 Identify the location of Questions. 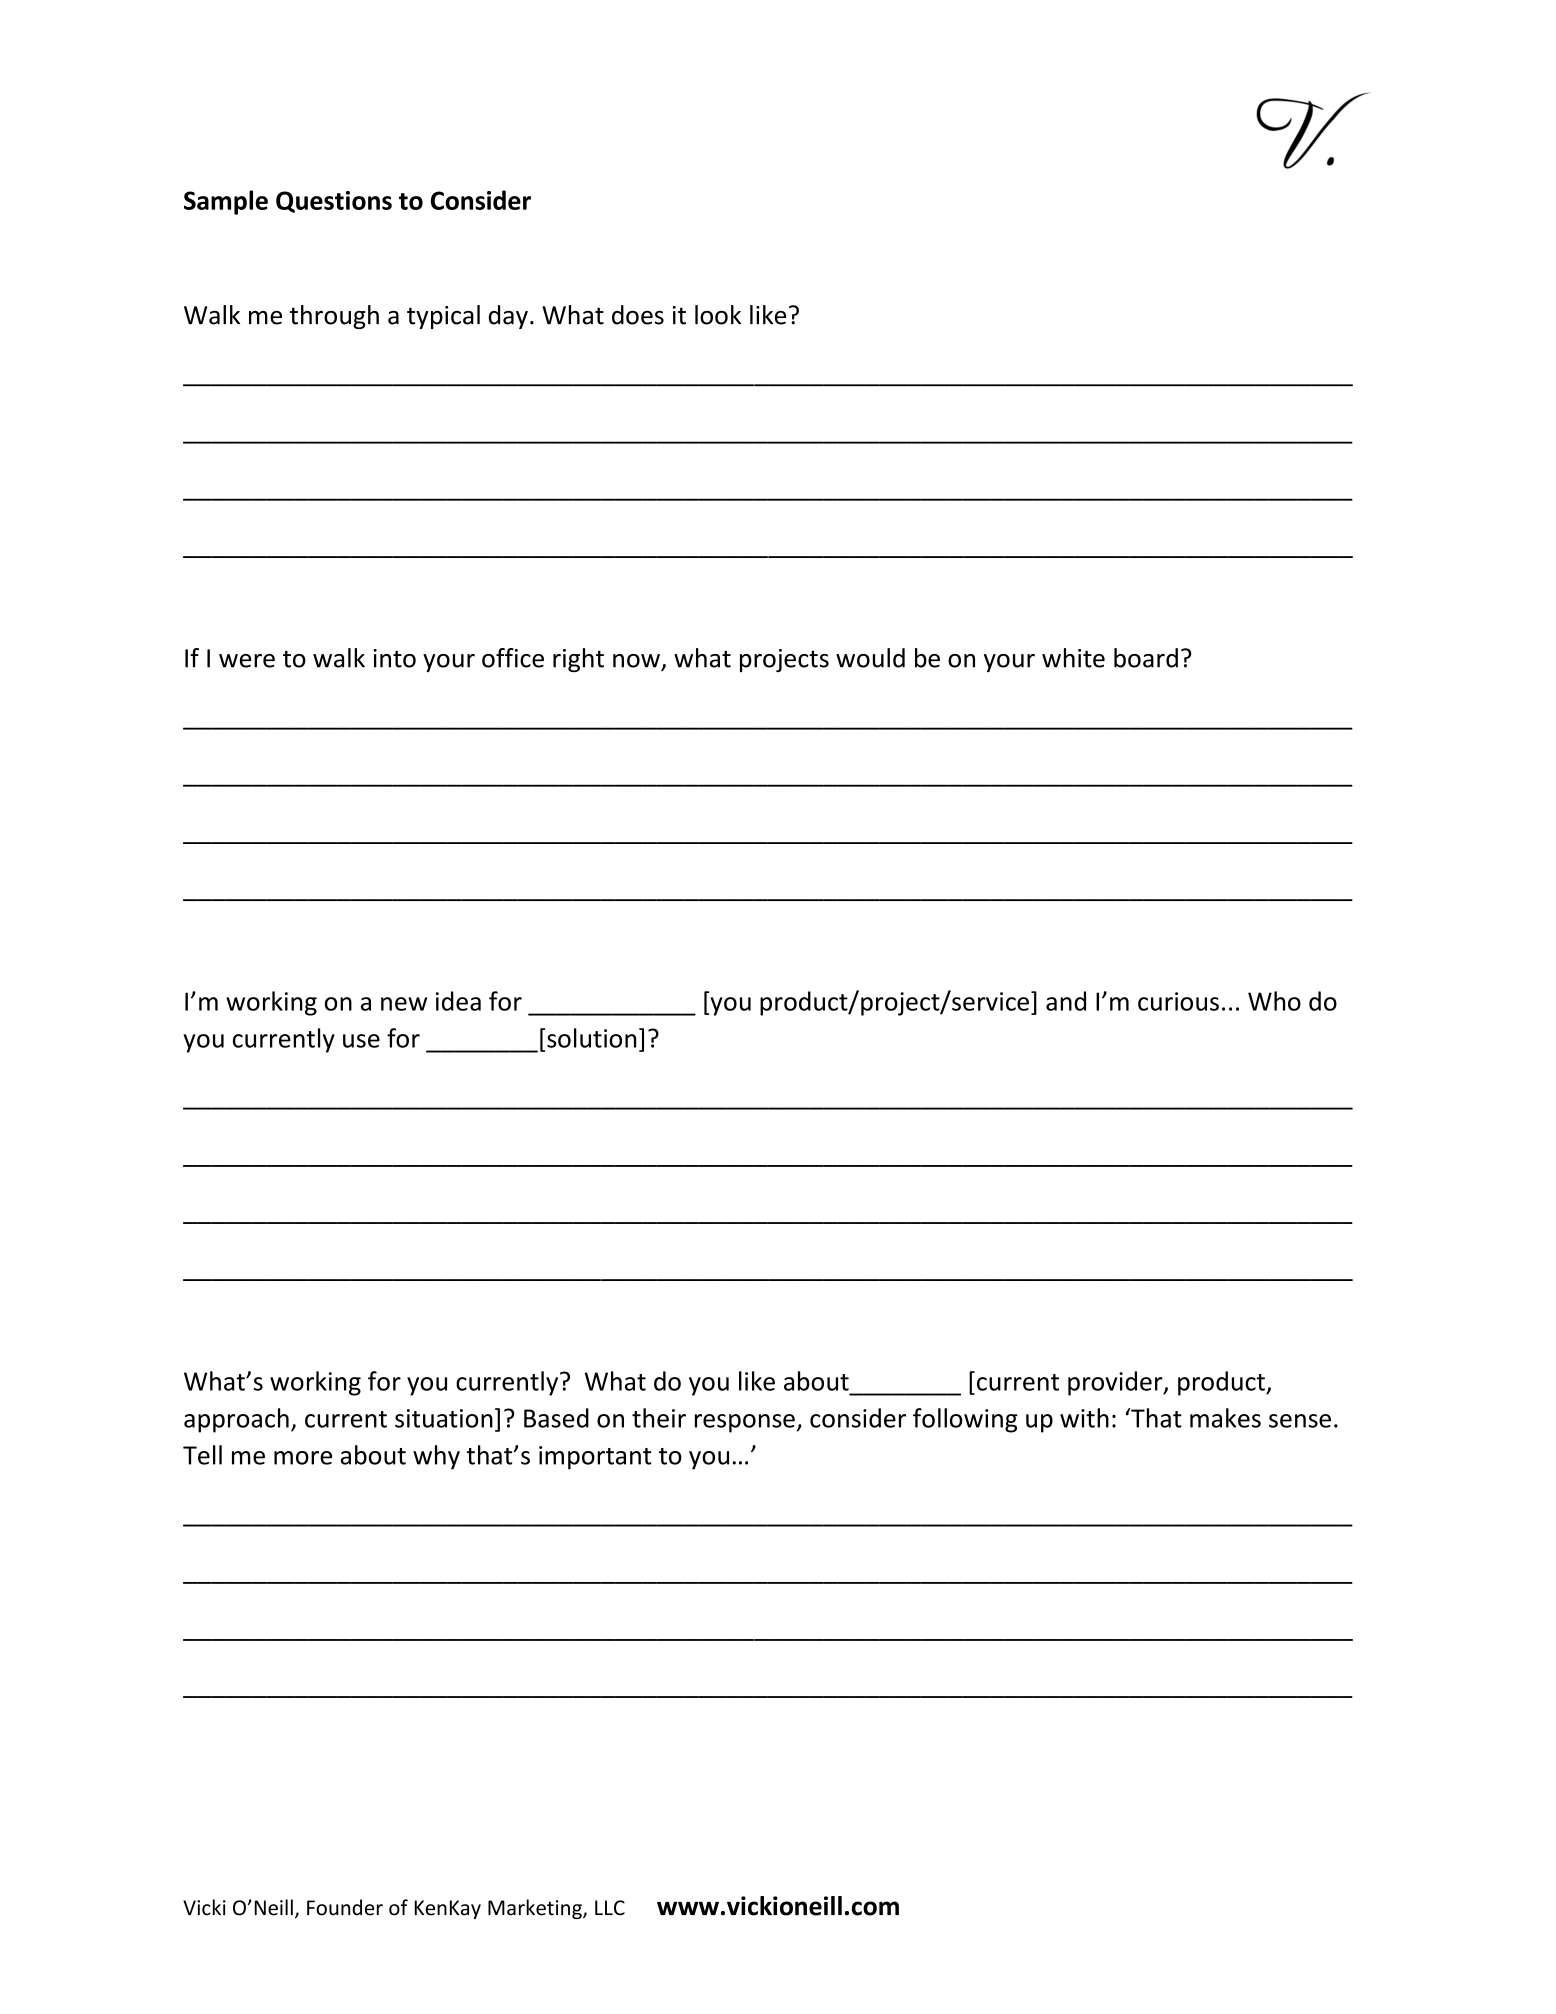
(334, 202).
